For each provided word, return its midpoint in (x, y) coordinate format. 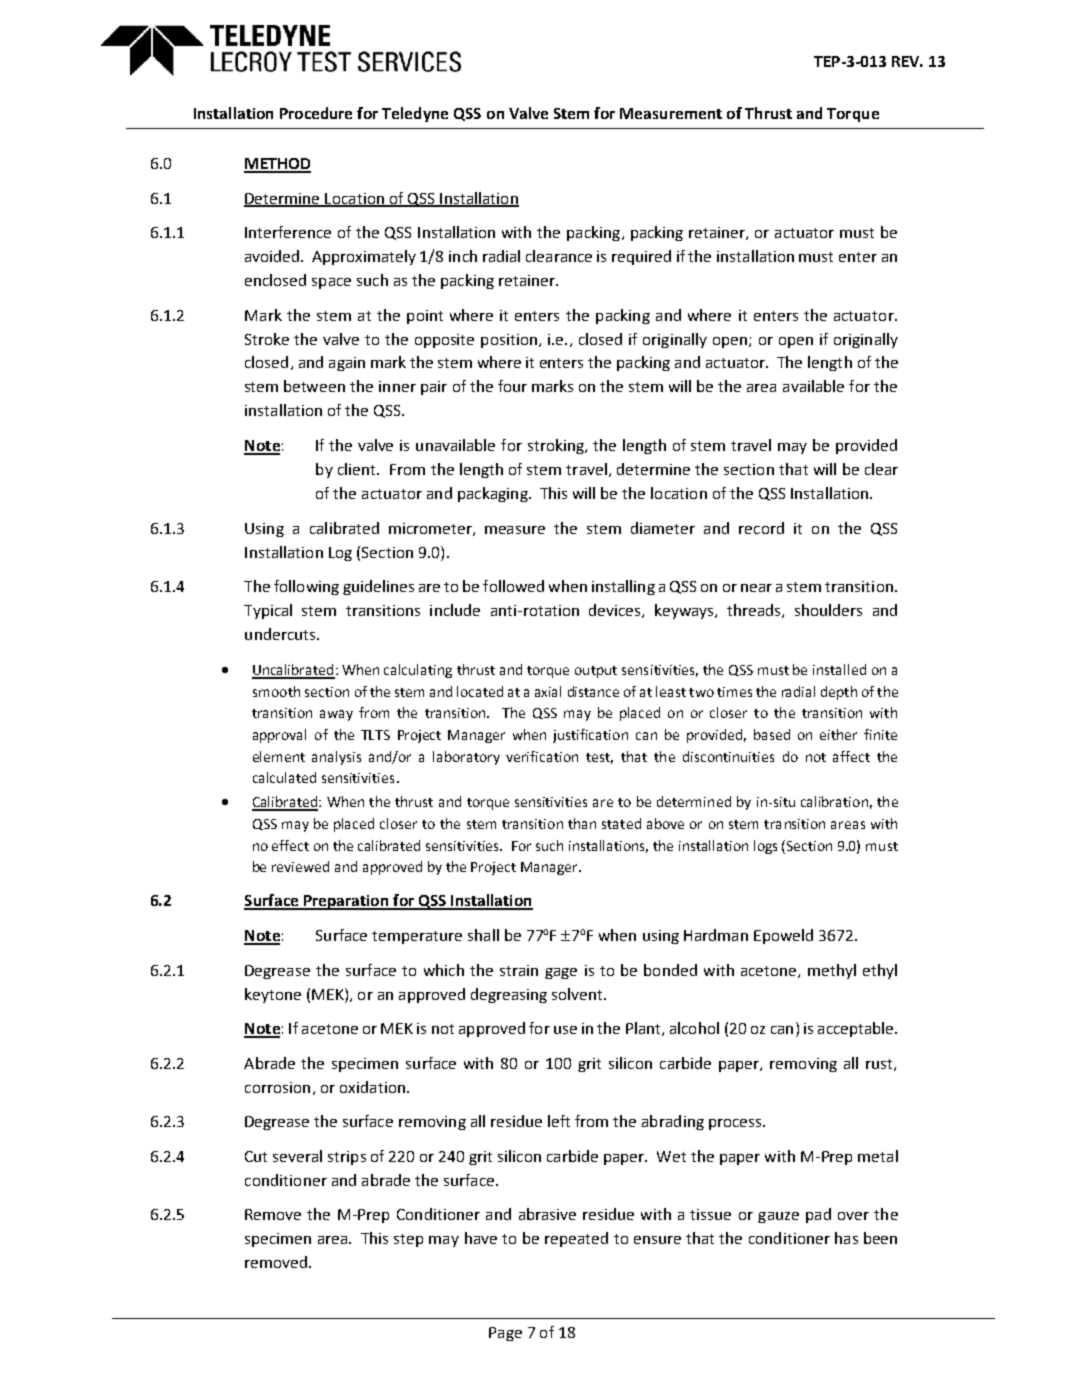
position (509, 341)
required (641, 257)
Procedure (316, 113)
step (408, 1240)
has (846, 1238)
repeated (576, 1239)
